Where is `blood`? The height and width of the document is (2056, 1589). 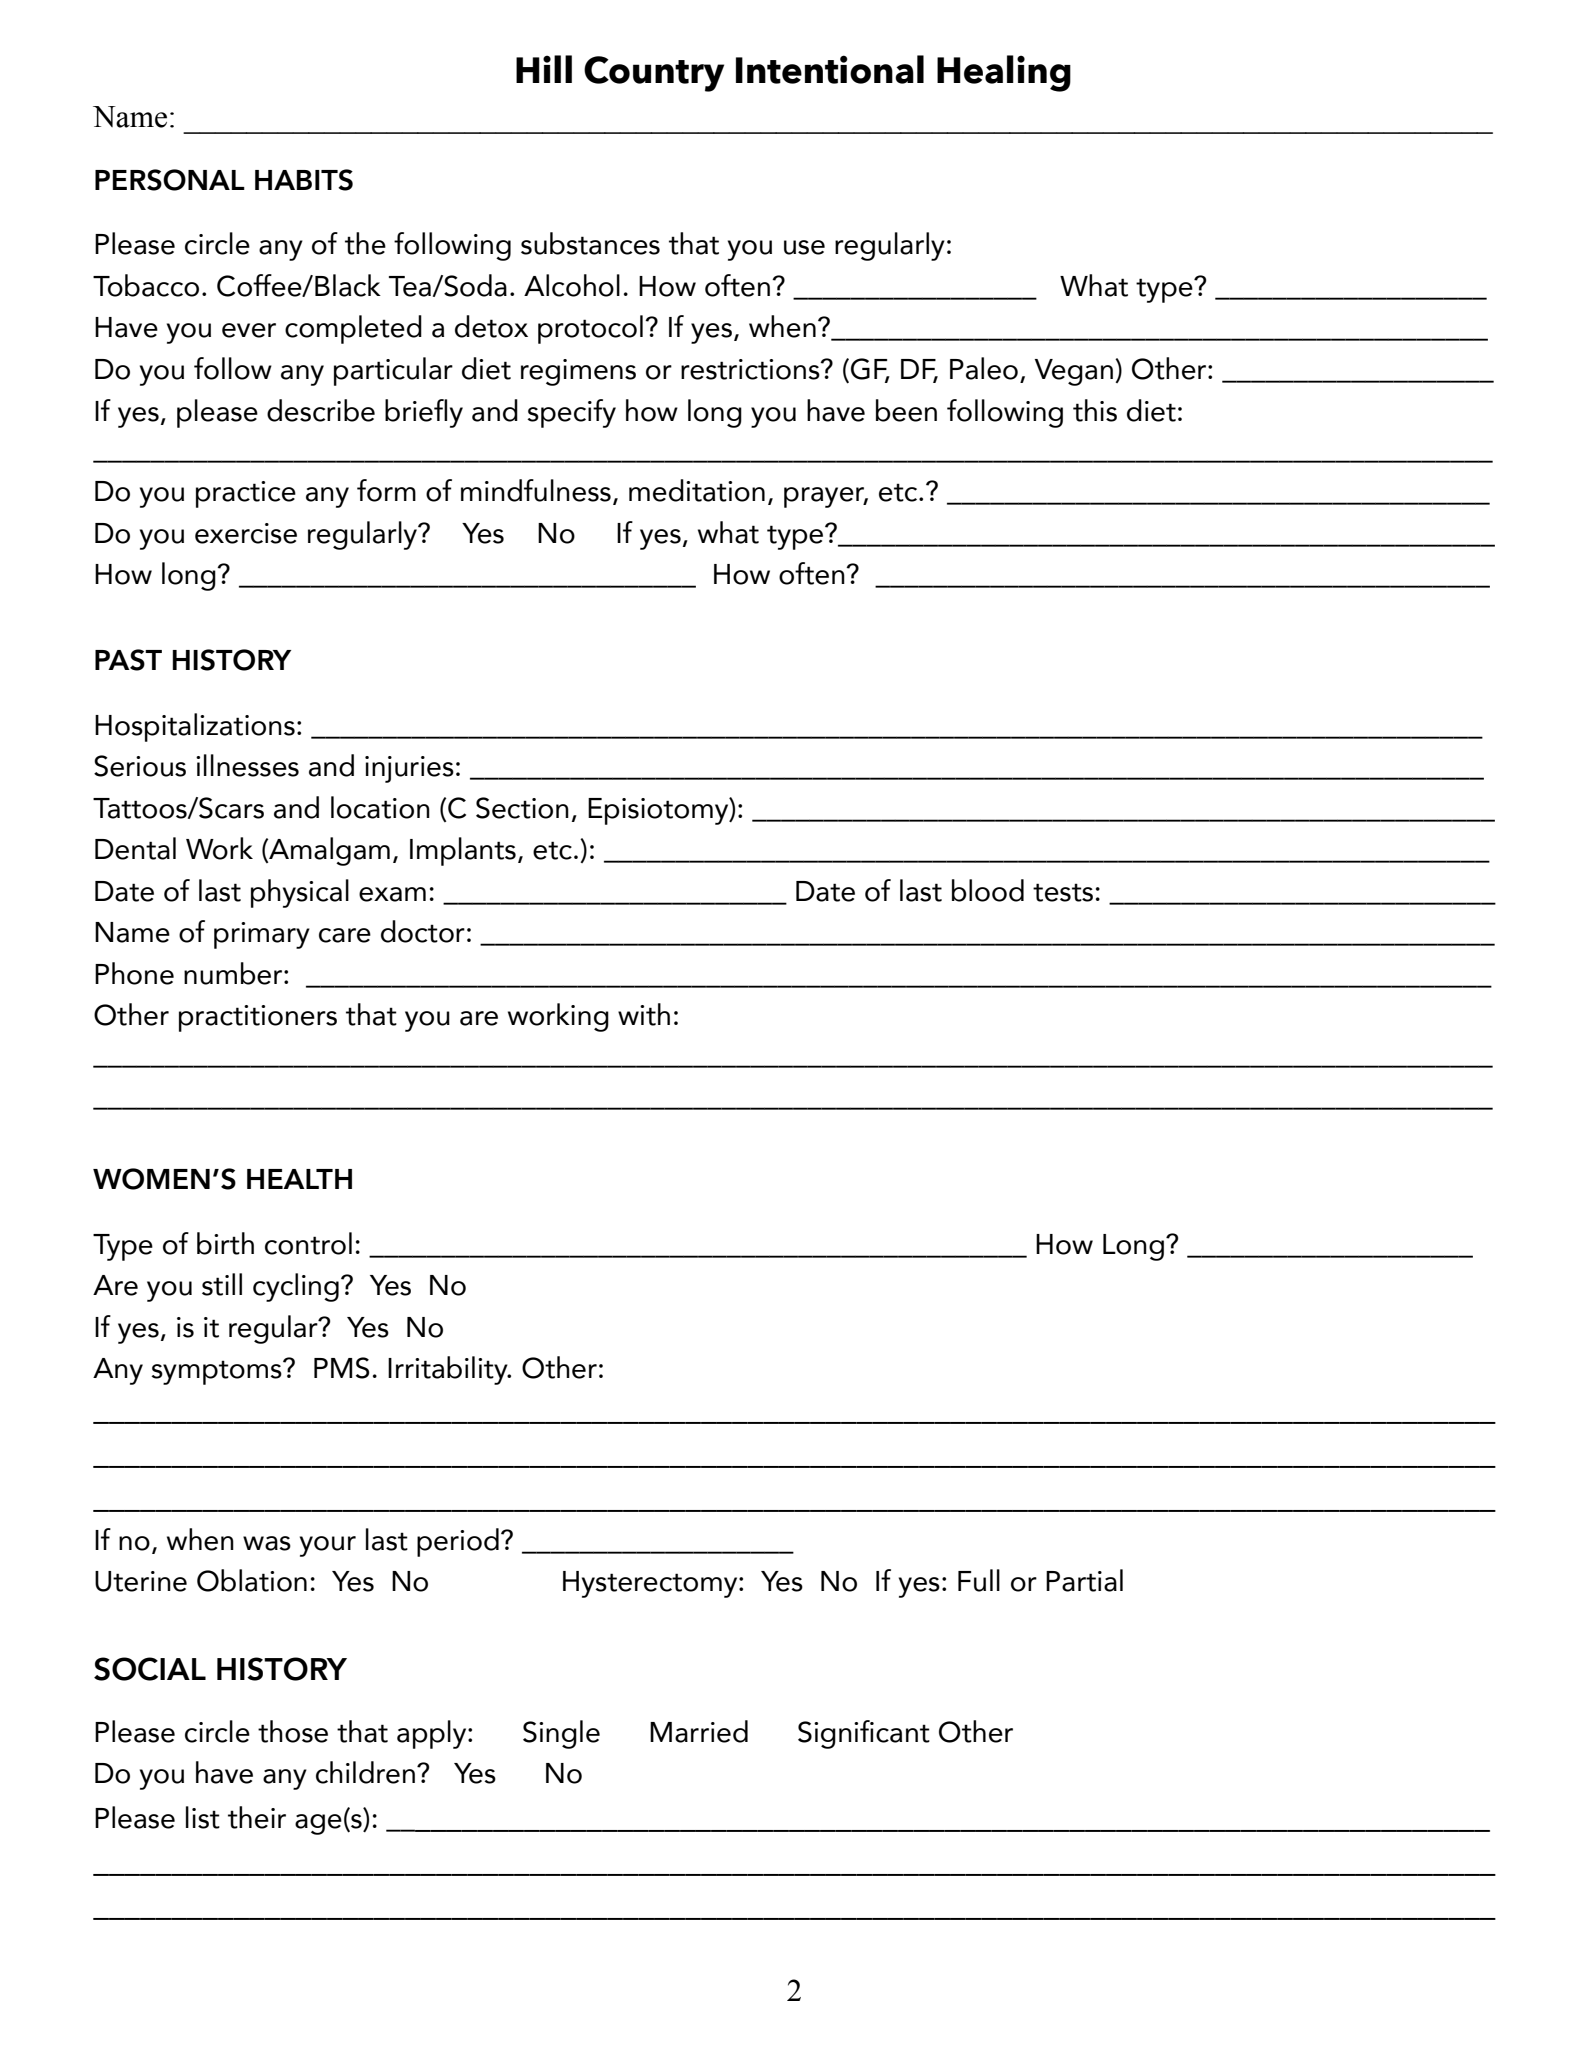 blood is located at coordinates (988, 890).
